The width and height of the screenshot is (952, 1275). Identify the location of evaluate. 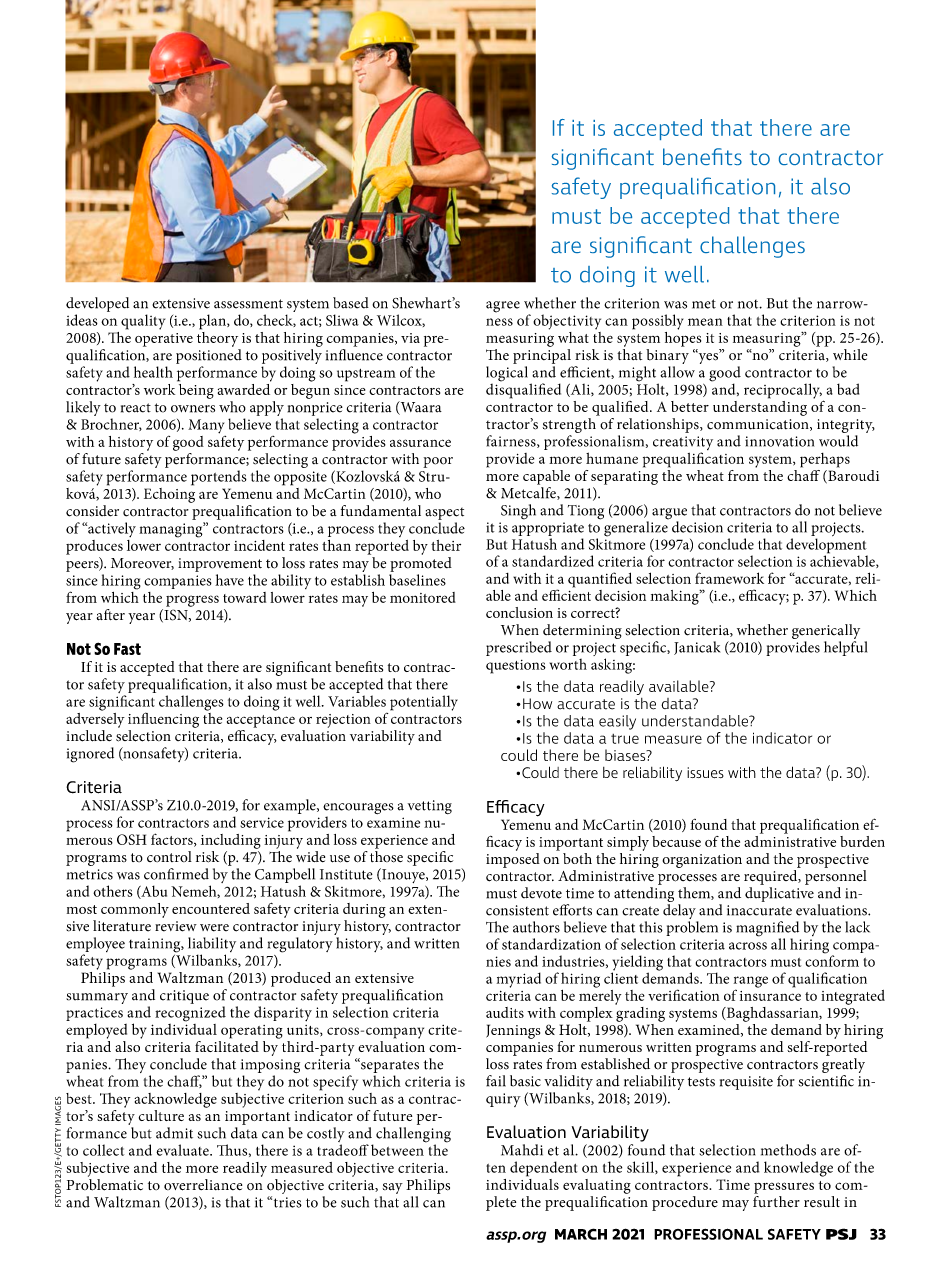
(183, 1150).
